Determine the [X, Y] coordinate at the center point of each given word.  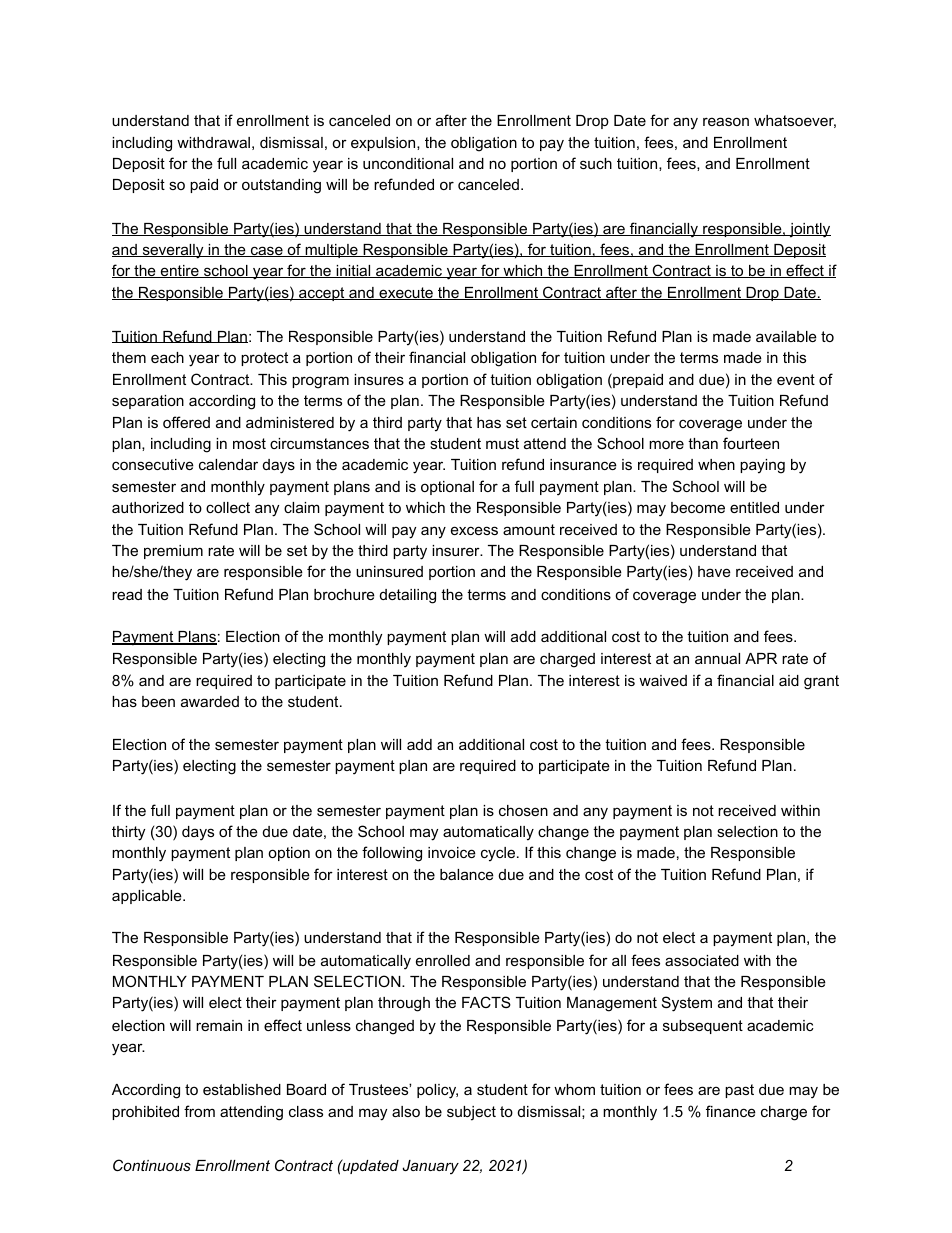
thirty [128, 833]
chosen [523, 810]
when [716, 464]
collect [228, 507]
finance [731, 1111]
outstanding [281, 186]
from [199, 1111]
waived [663, 680]
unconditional [408, 163]
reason [726, 121]
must [502, 443]
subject [471, 1113]
